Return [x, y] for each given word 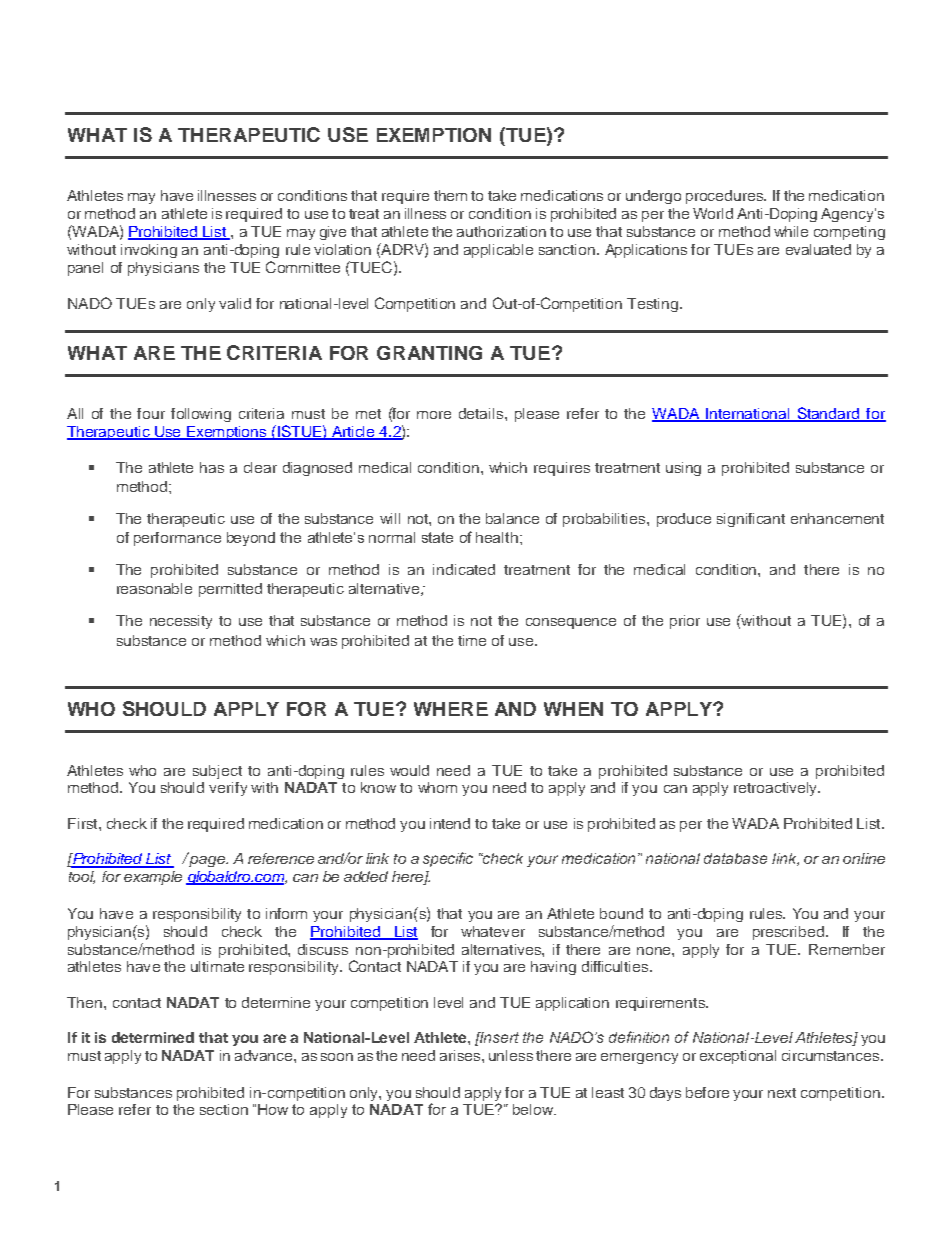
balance [512, 518]
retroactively [776, 789]
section [224, 1109]
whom [437, 787]
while [791, 231]
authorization [501, 231]
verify [228, 789]
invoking [149, 251]
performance [177, 539]
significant [751, 520]
